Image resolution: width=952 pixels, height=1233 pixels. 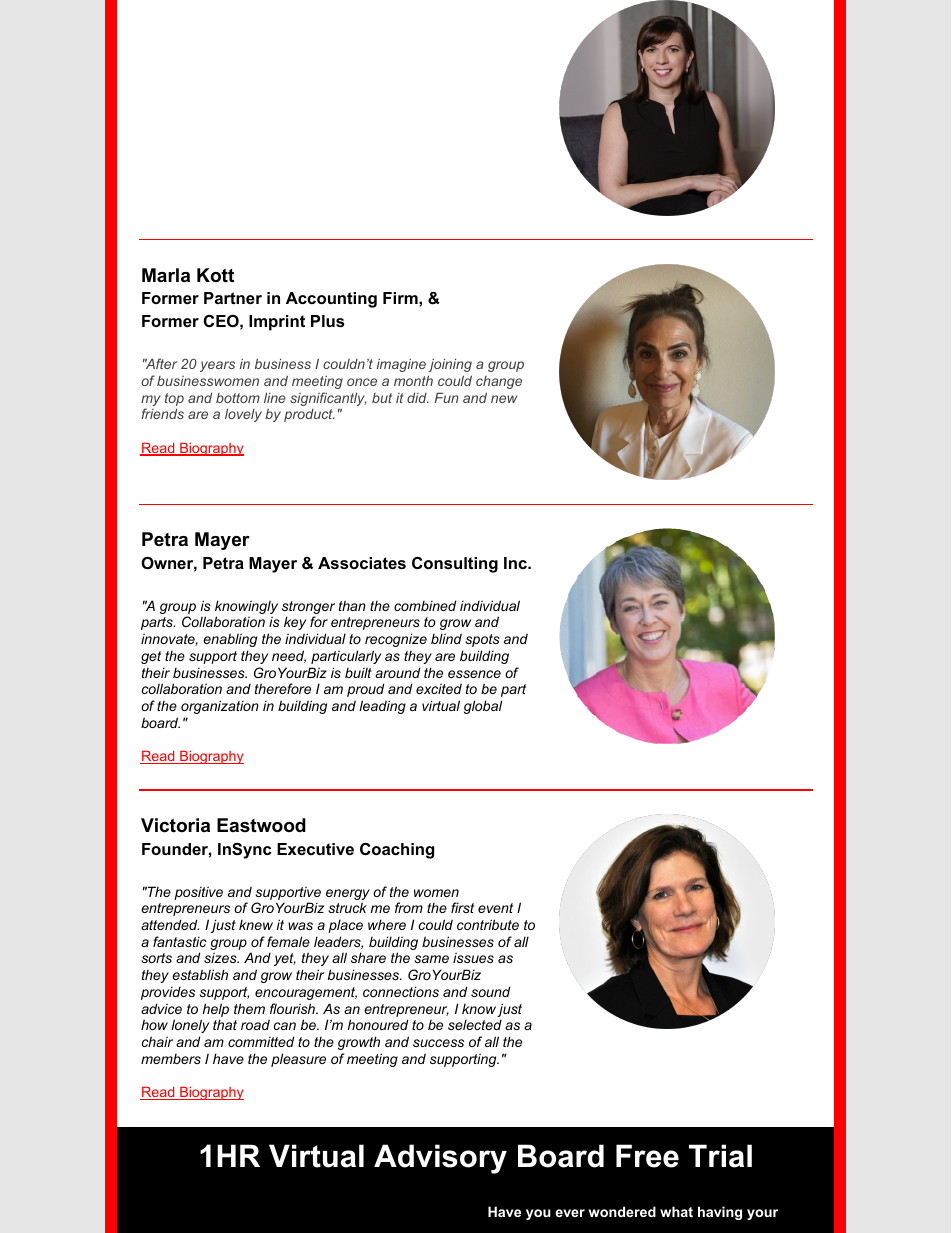 What do you see at coordinates (171, 1059) in the page?
I see `members` at bounding box center [171, 1059].
